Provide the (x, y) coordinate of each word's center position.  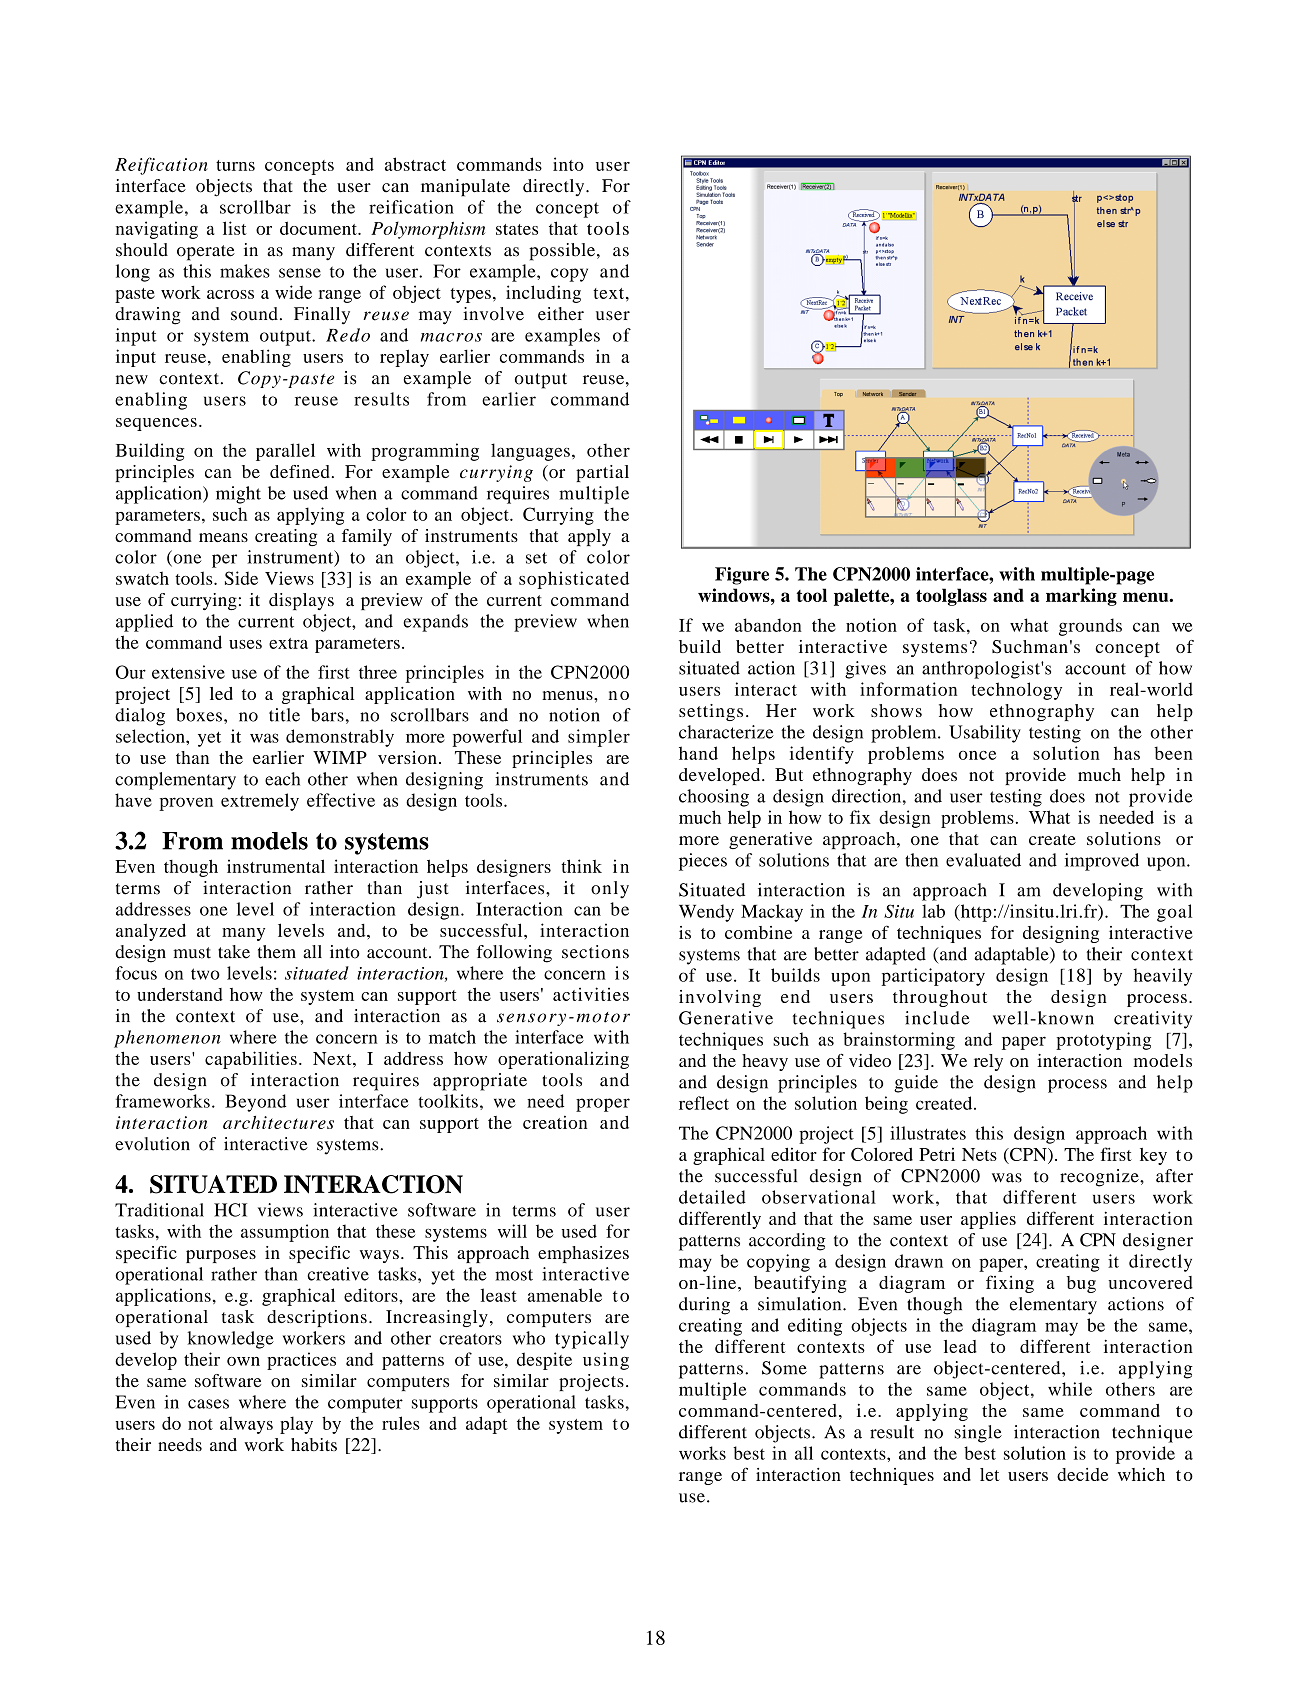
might (238, 495)
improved (1102, 862)
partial (602, 473)
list (235, 228)
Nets (979, 1154)
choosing (714, 798)
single (978, 1434)
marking (1081, 597)
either (561, 314)
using (606, 1361)
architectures (278, 1122)
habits (314, 1444)
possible (562, 252)
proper (603, 1105)
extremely (260, 802)
